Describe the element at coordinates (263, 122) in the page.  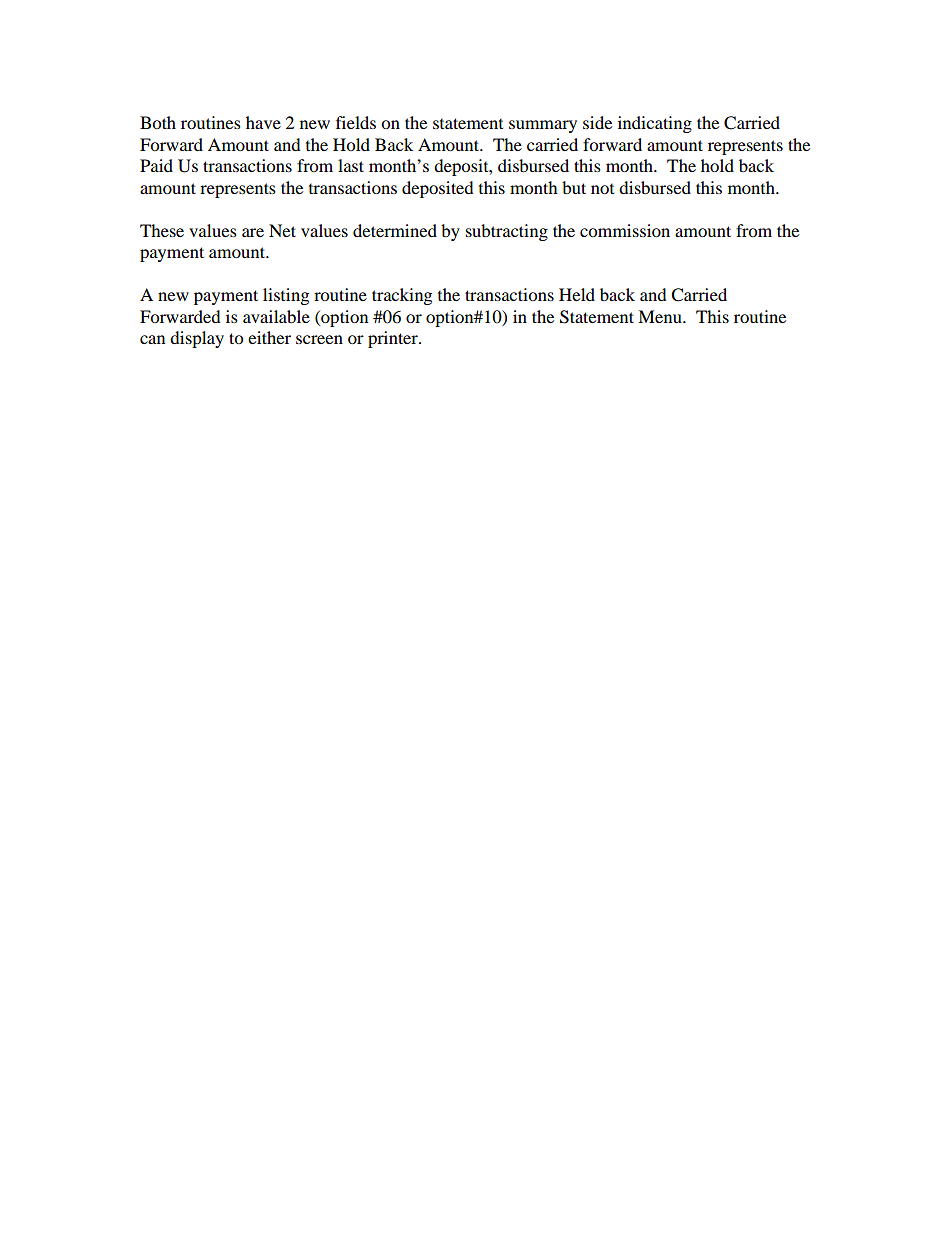
I see `have` at that location.
